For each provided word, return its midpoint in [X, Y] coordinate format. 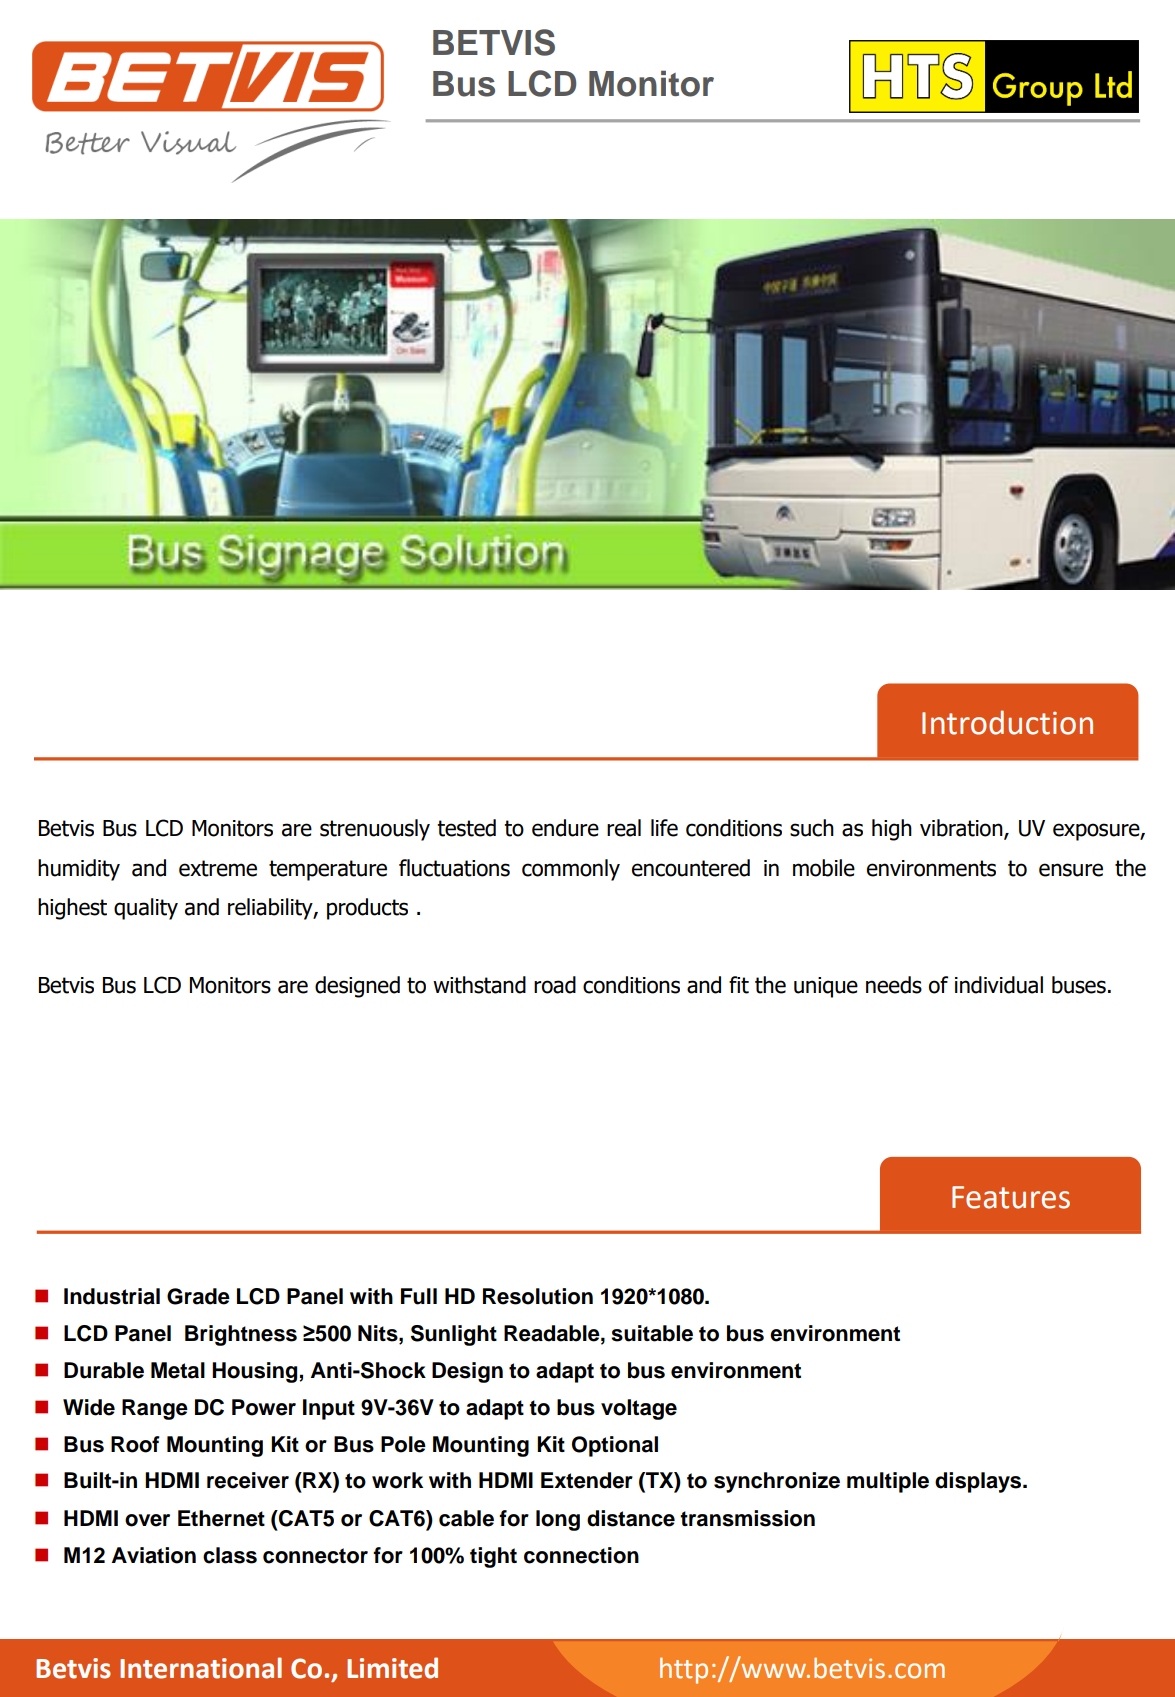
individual [999, 985]
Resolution [538, 1296]
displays [979, 1482]
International [201, 1668]
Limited [392, 1668]
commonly [571, 870]
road [555, 985]
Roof [135, 1444]
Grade [198, 1296]
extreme [218, 868]
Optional [615, 1446]
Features [1011, 1197]
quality [146, 909]
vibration [962, 829]
